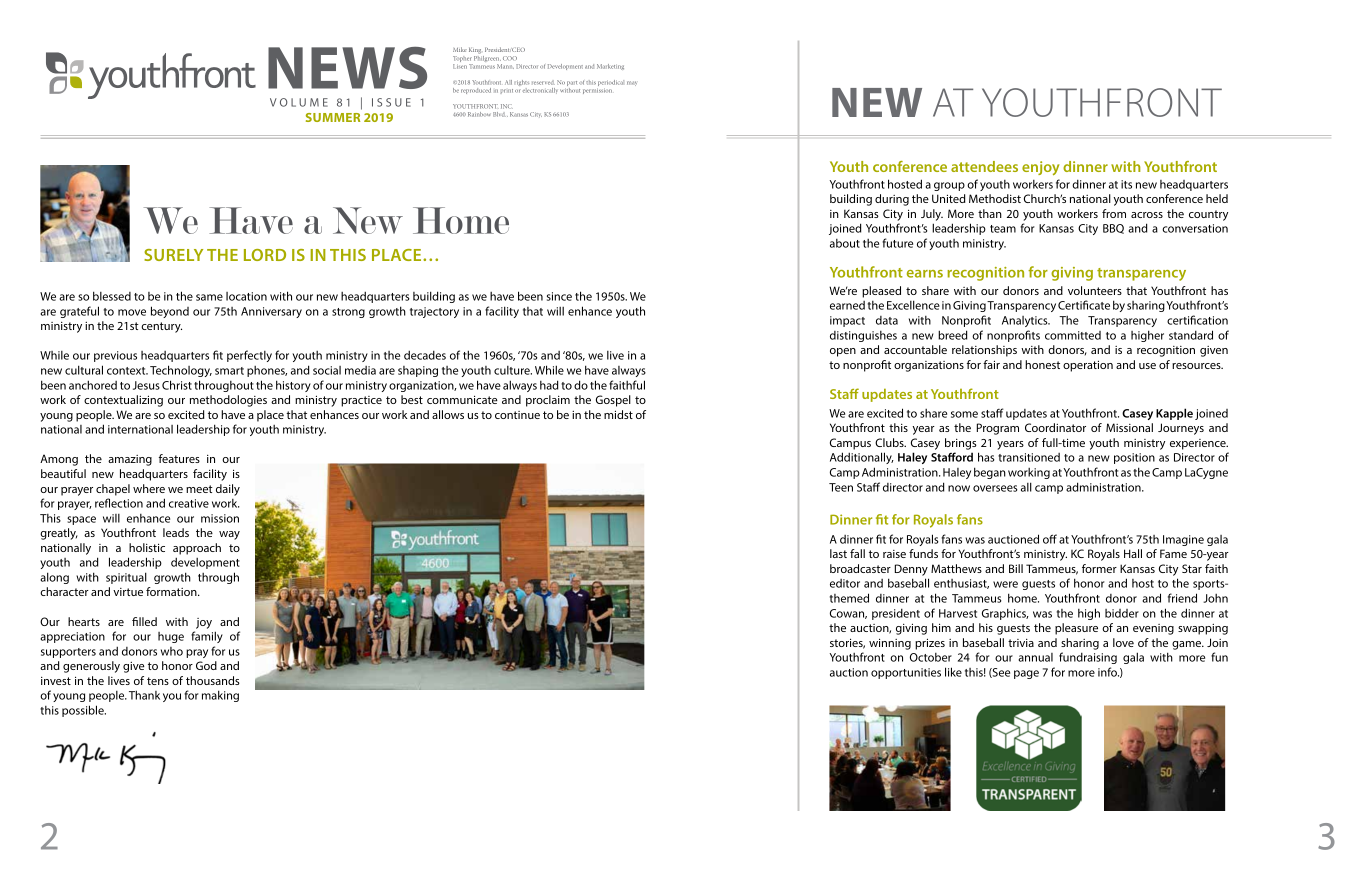 The height and width of the image is (887, 1372). What do you see at coordinates (1040, 168) in the image?
I see `enjoy` at bounding box center [1040, 168].
